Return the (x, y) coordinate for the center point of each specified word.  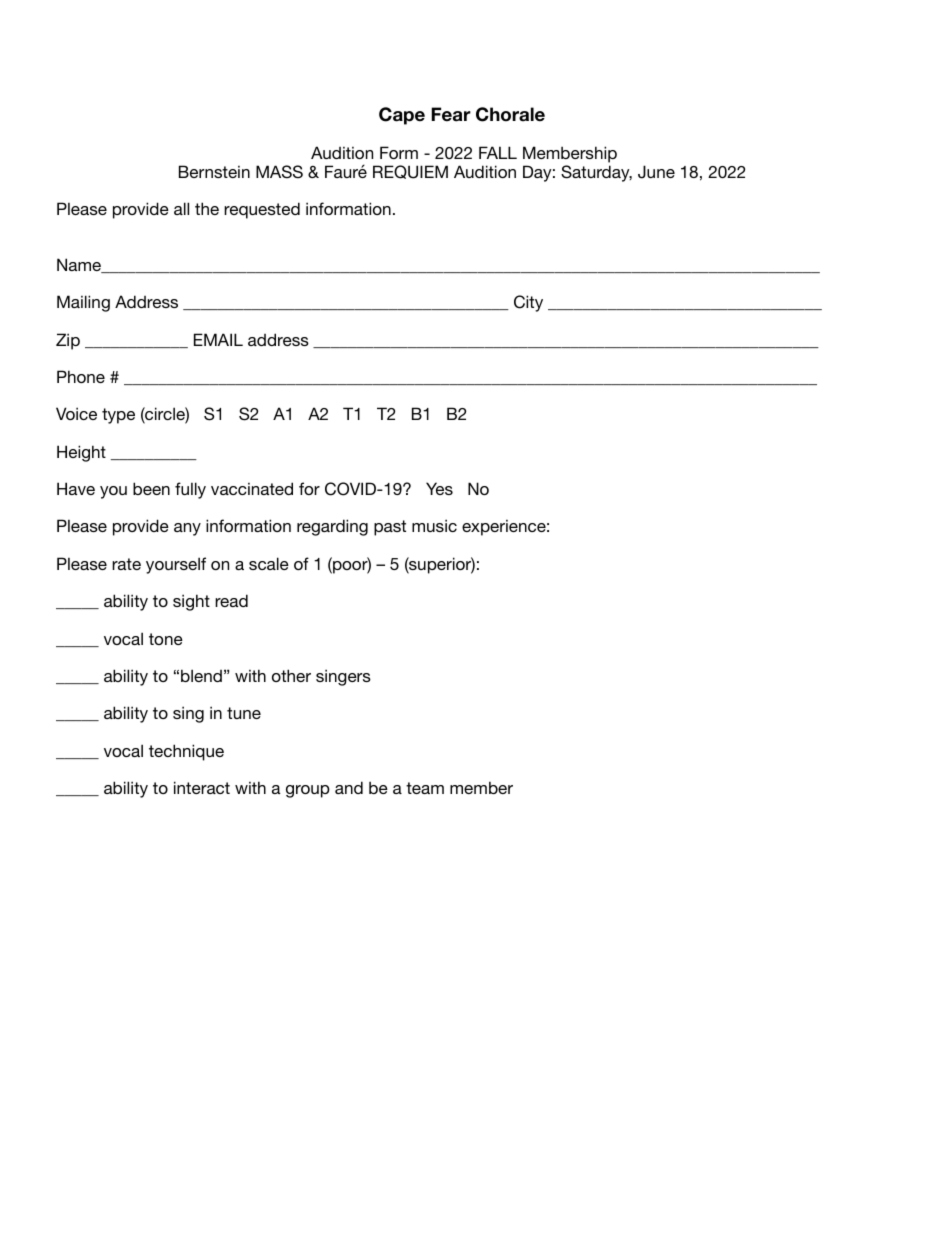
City (528, 303)
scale (269, 563)
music (434, 525)
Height (81, 453)
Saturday (596, 173)
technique (186, 752)
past (390, 528)
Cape (402, 116)
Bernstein (214, 171)
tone (166, 639)
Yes (439, 488)
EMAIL (218, 339)
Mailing (83, 303)
